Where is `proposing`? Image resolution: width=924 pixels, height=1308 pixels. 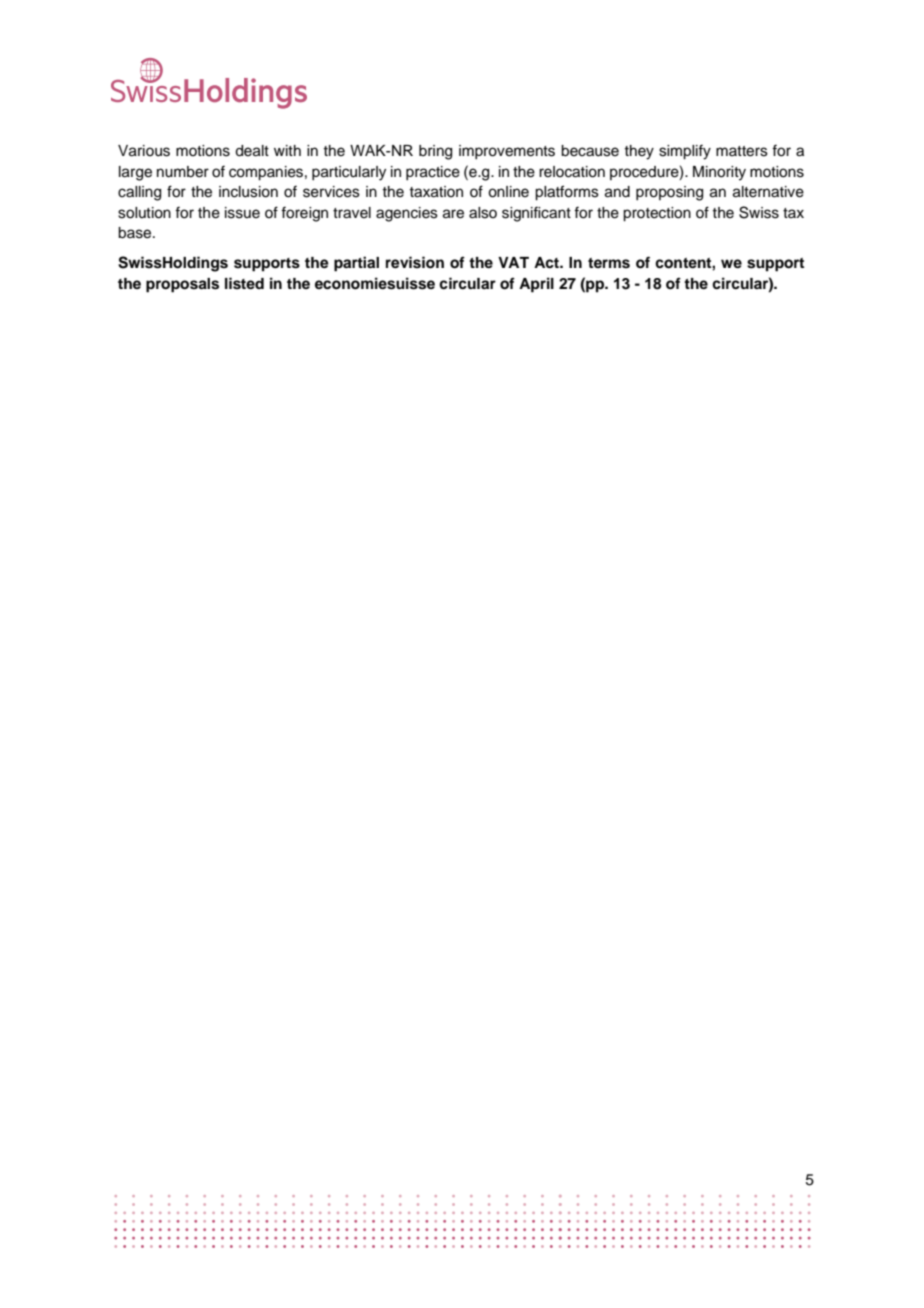 proposing is located at coordinates (669, 193).
